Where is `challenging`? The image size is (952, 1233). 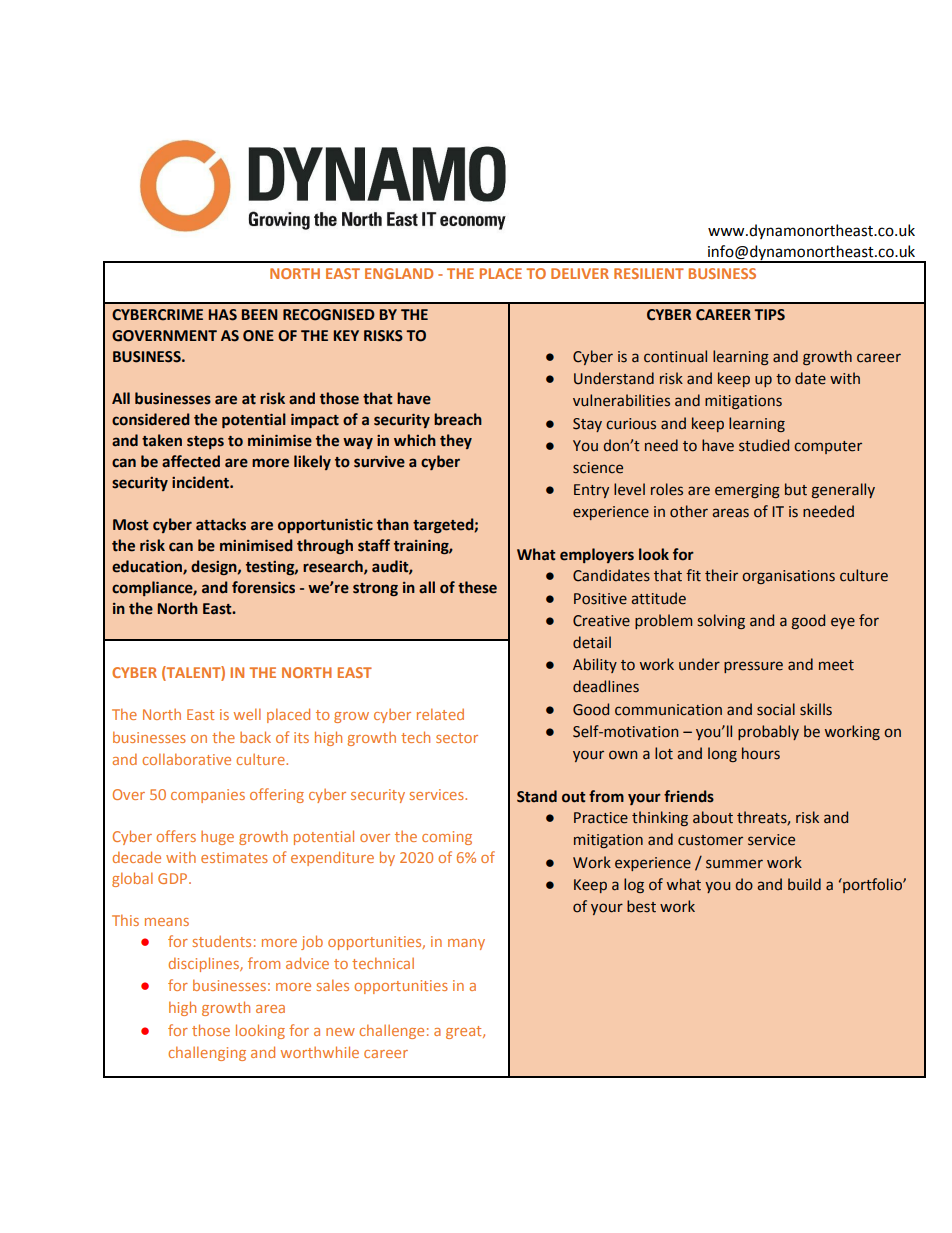 challenging is located at coordinates (207, 1053).
